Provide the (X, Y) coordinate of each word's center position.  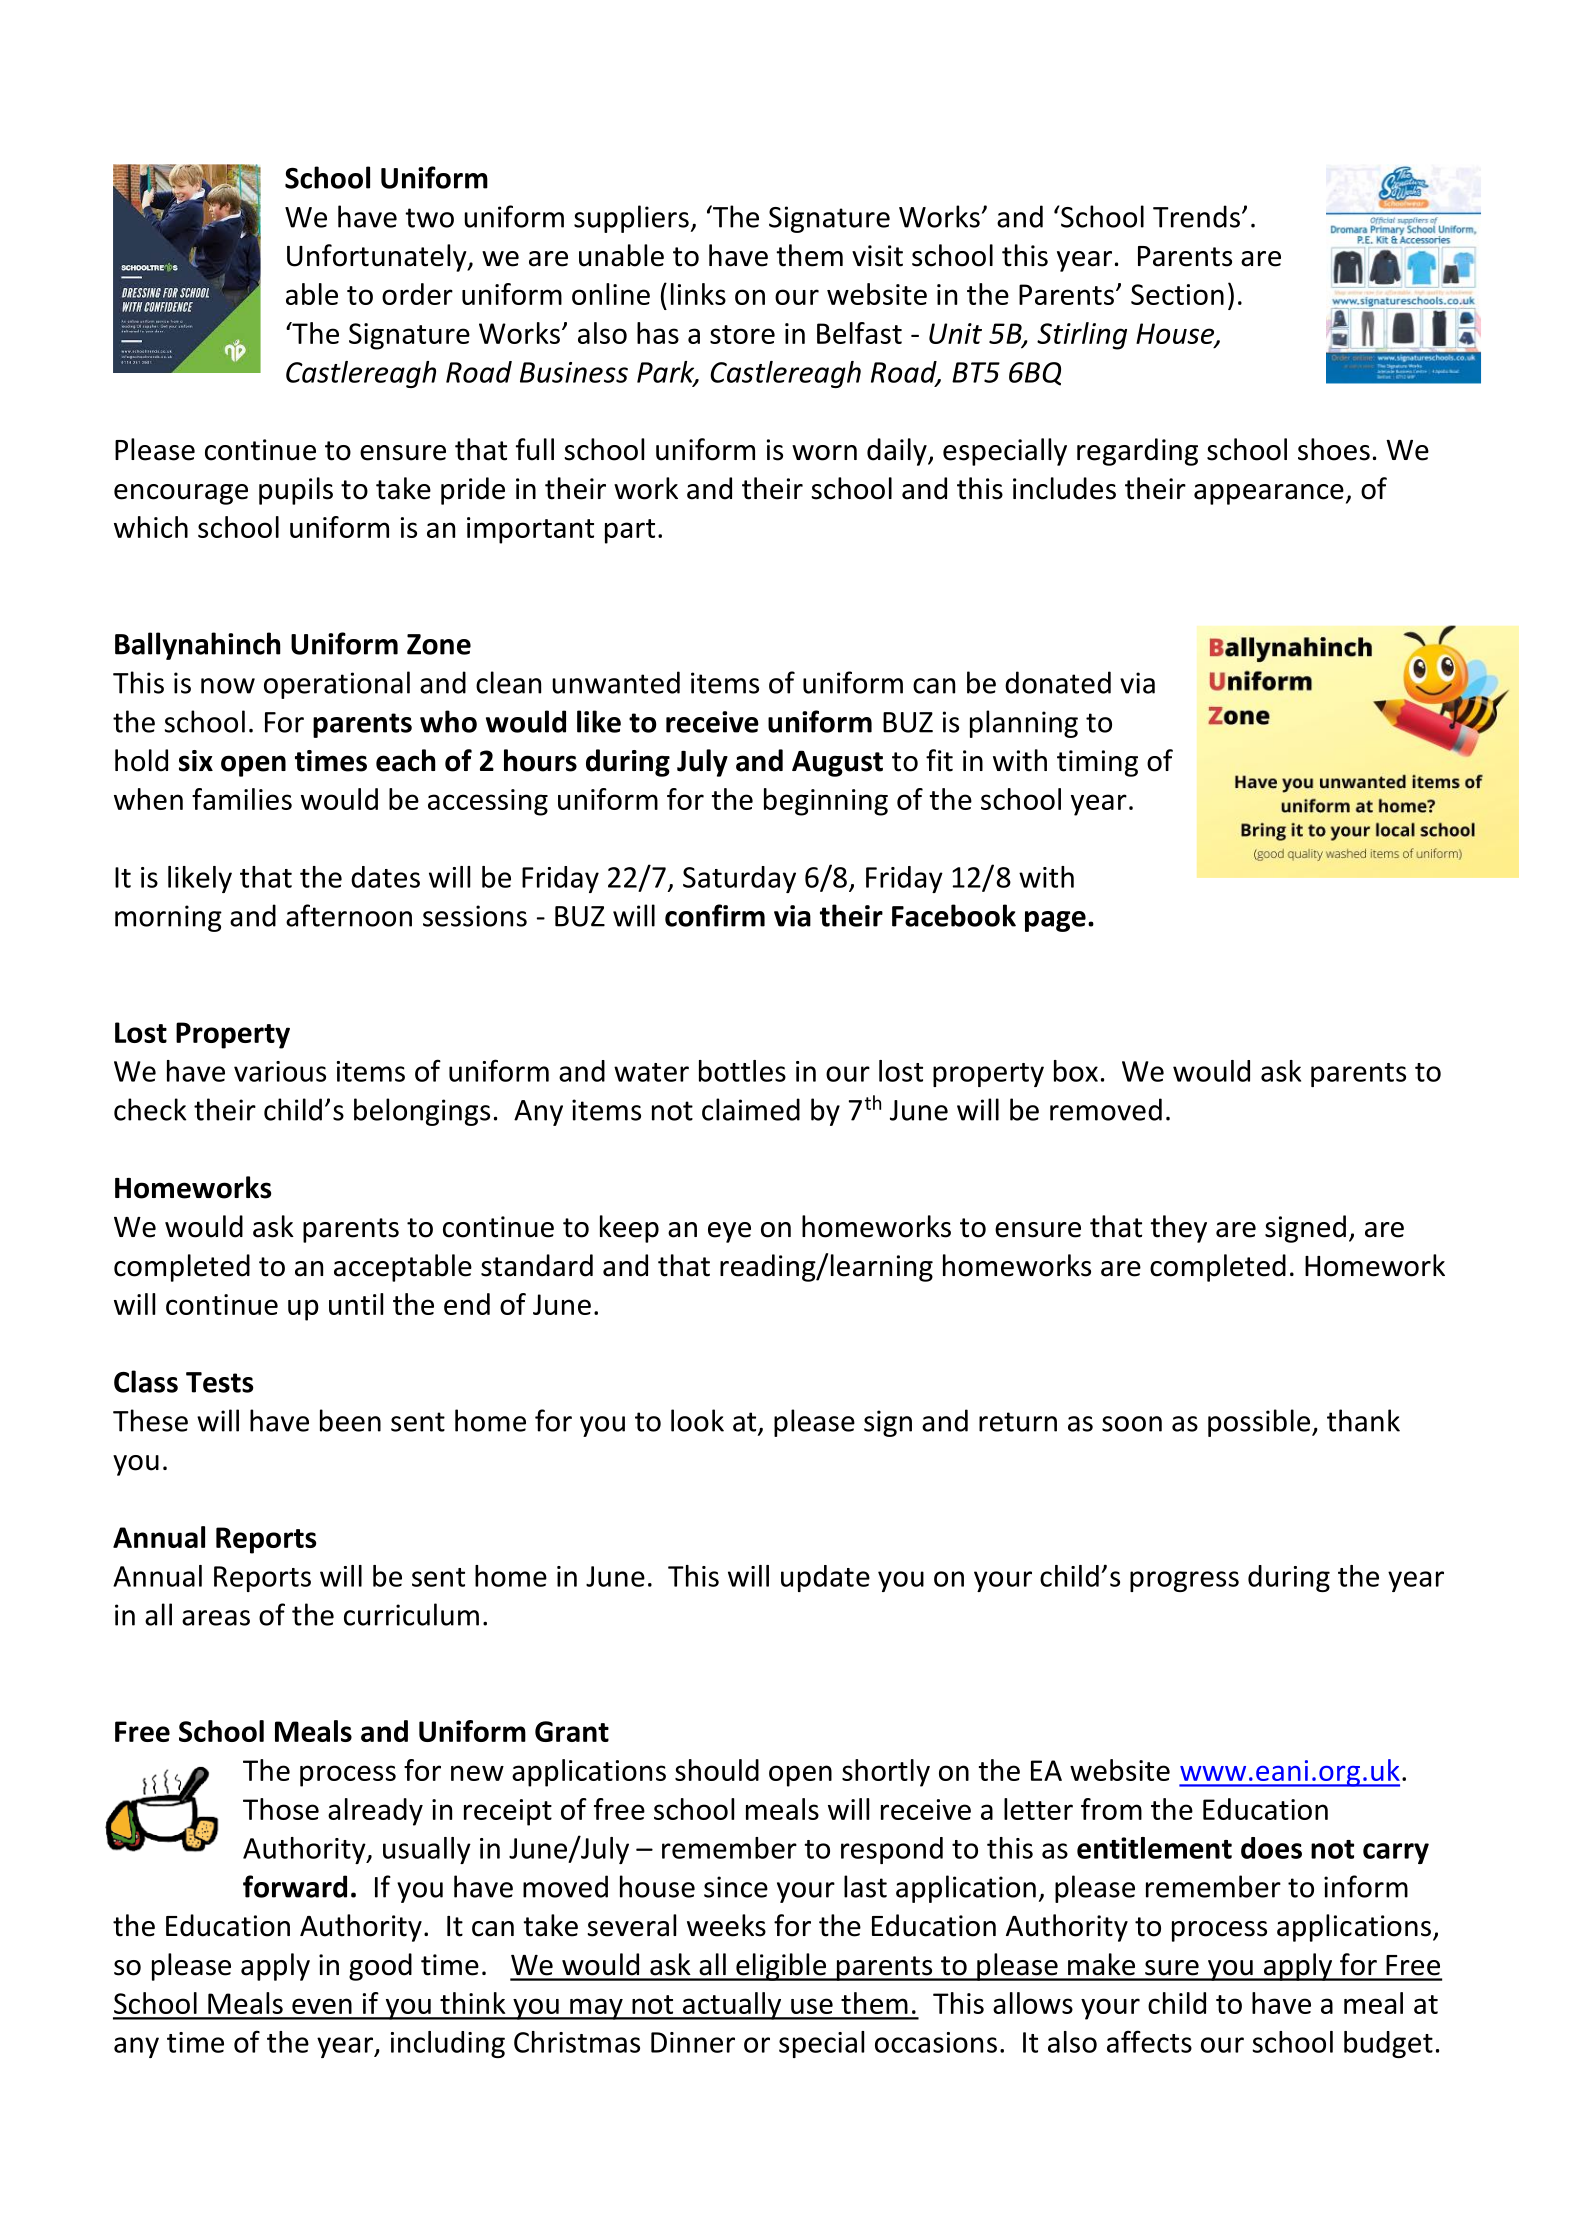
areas (216, 1618)
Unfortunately (378, 258)
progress (1184, 1581)
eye (729, 1232)
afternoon (349, 915)
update (825, 1578)
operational (337, 685)
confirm (715, 915)
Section (1177, 294)
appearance (1269, 494)
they (1178, 1229)
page (1055, 921)
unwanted (616, 682)
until (356, 1304)
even (322, 2006)
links (698, 294)
